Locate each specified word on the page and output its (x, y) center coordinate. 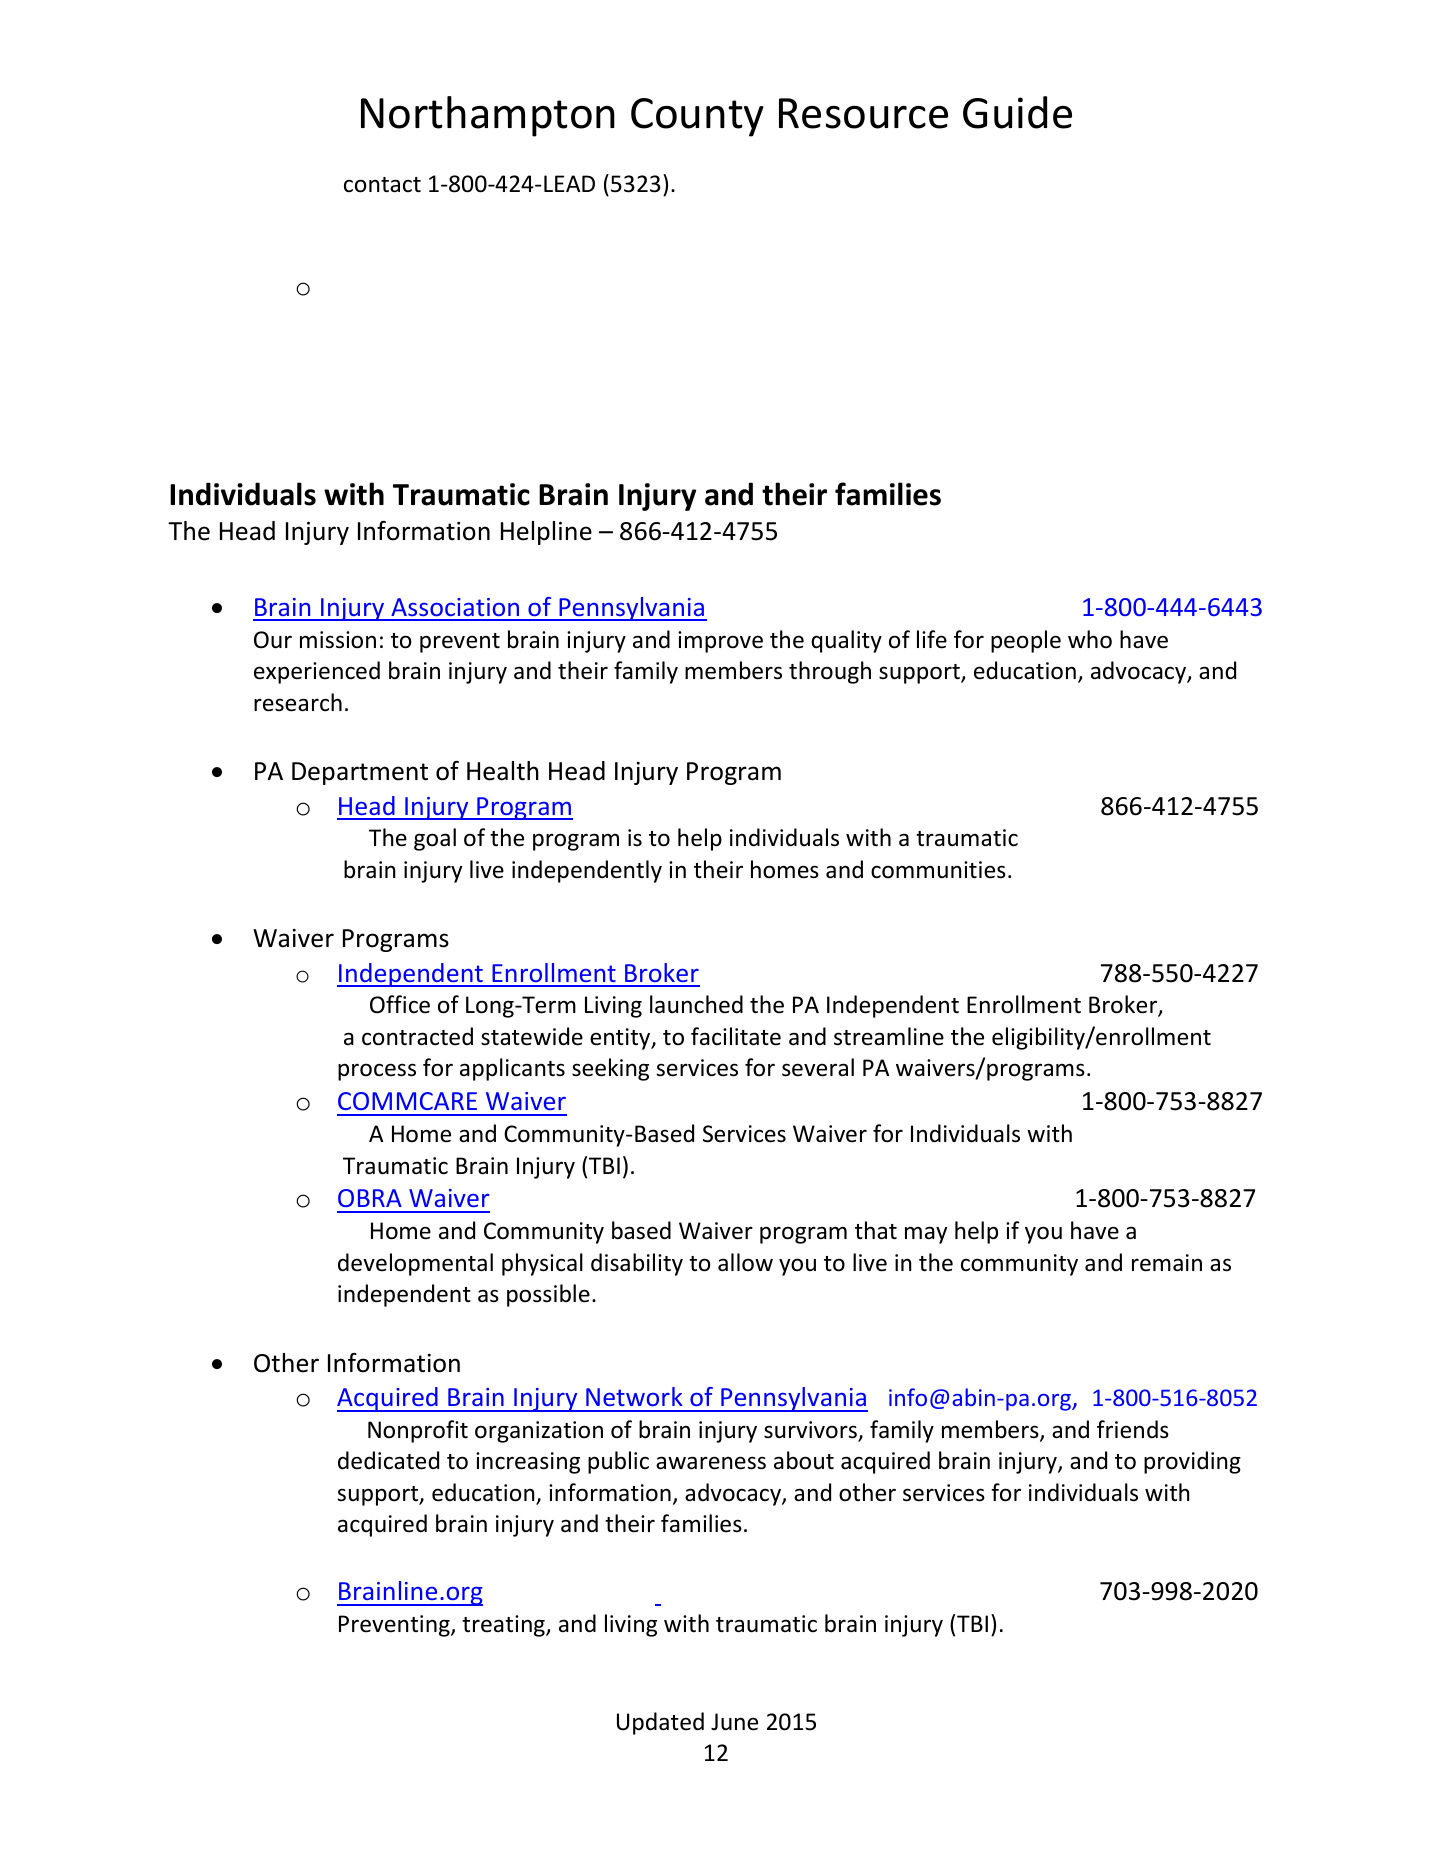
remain (1167, 1263)
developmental (415, 1264)
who (1090, 639)
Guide (1017, 112)
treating (504, 1626)
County (697, 117)
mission (338, 640)
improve (720, 642)
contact (382, 185)
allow (745, 1262)
